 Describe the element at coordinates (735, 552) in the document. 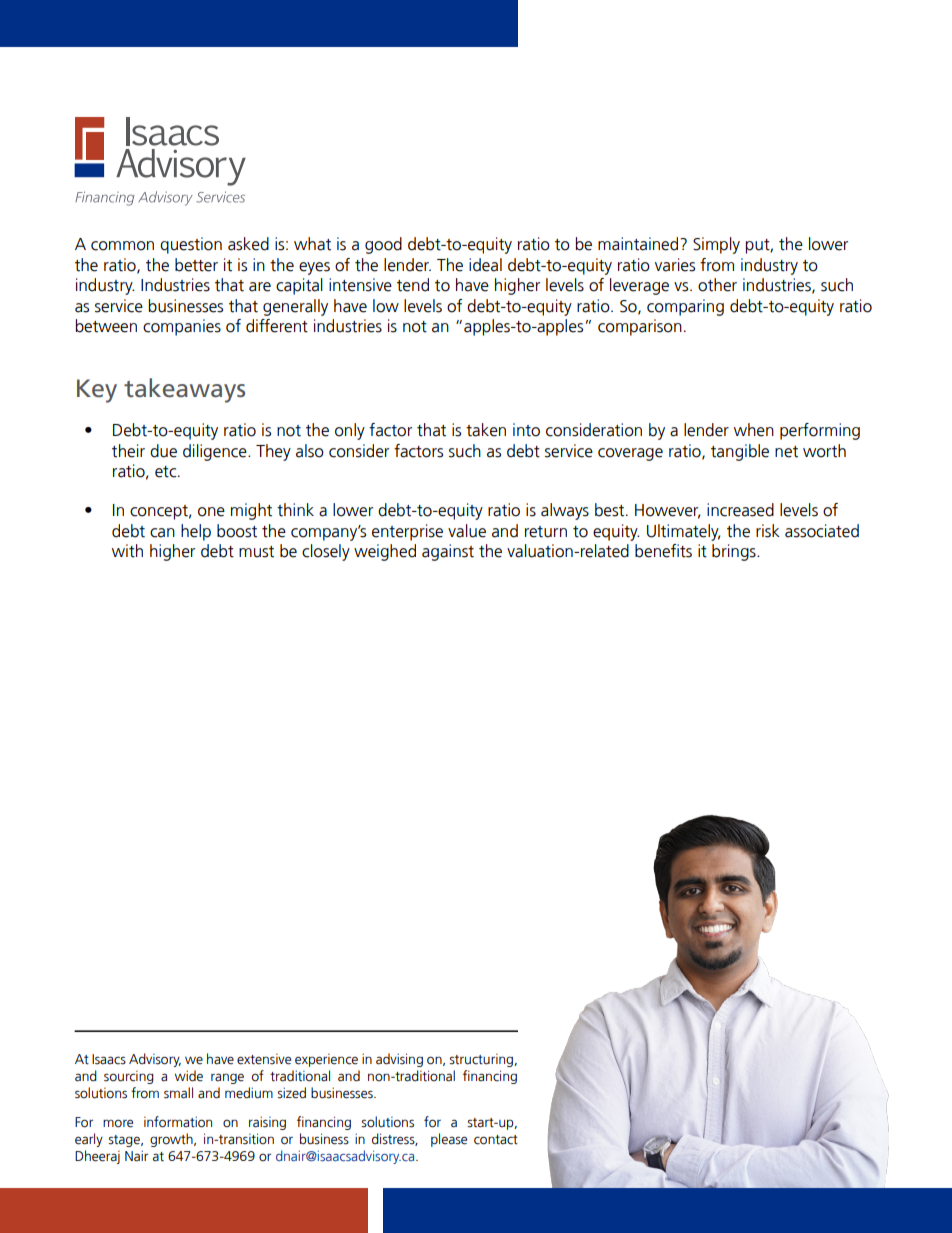

I see `brings` at that location.
